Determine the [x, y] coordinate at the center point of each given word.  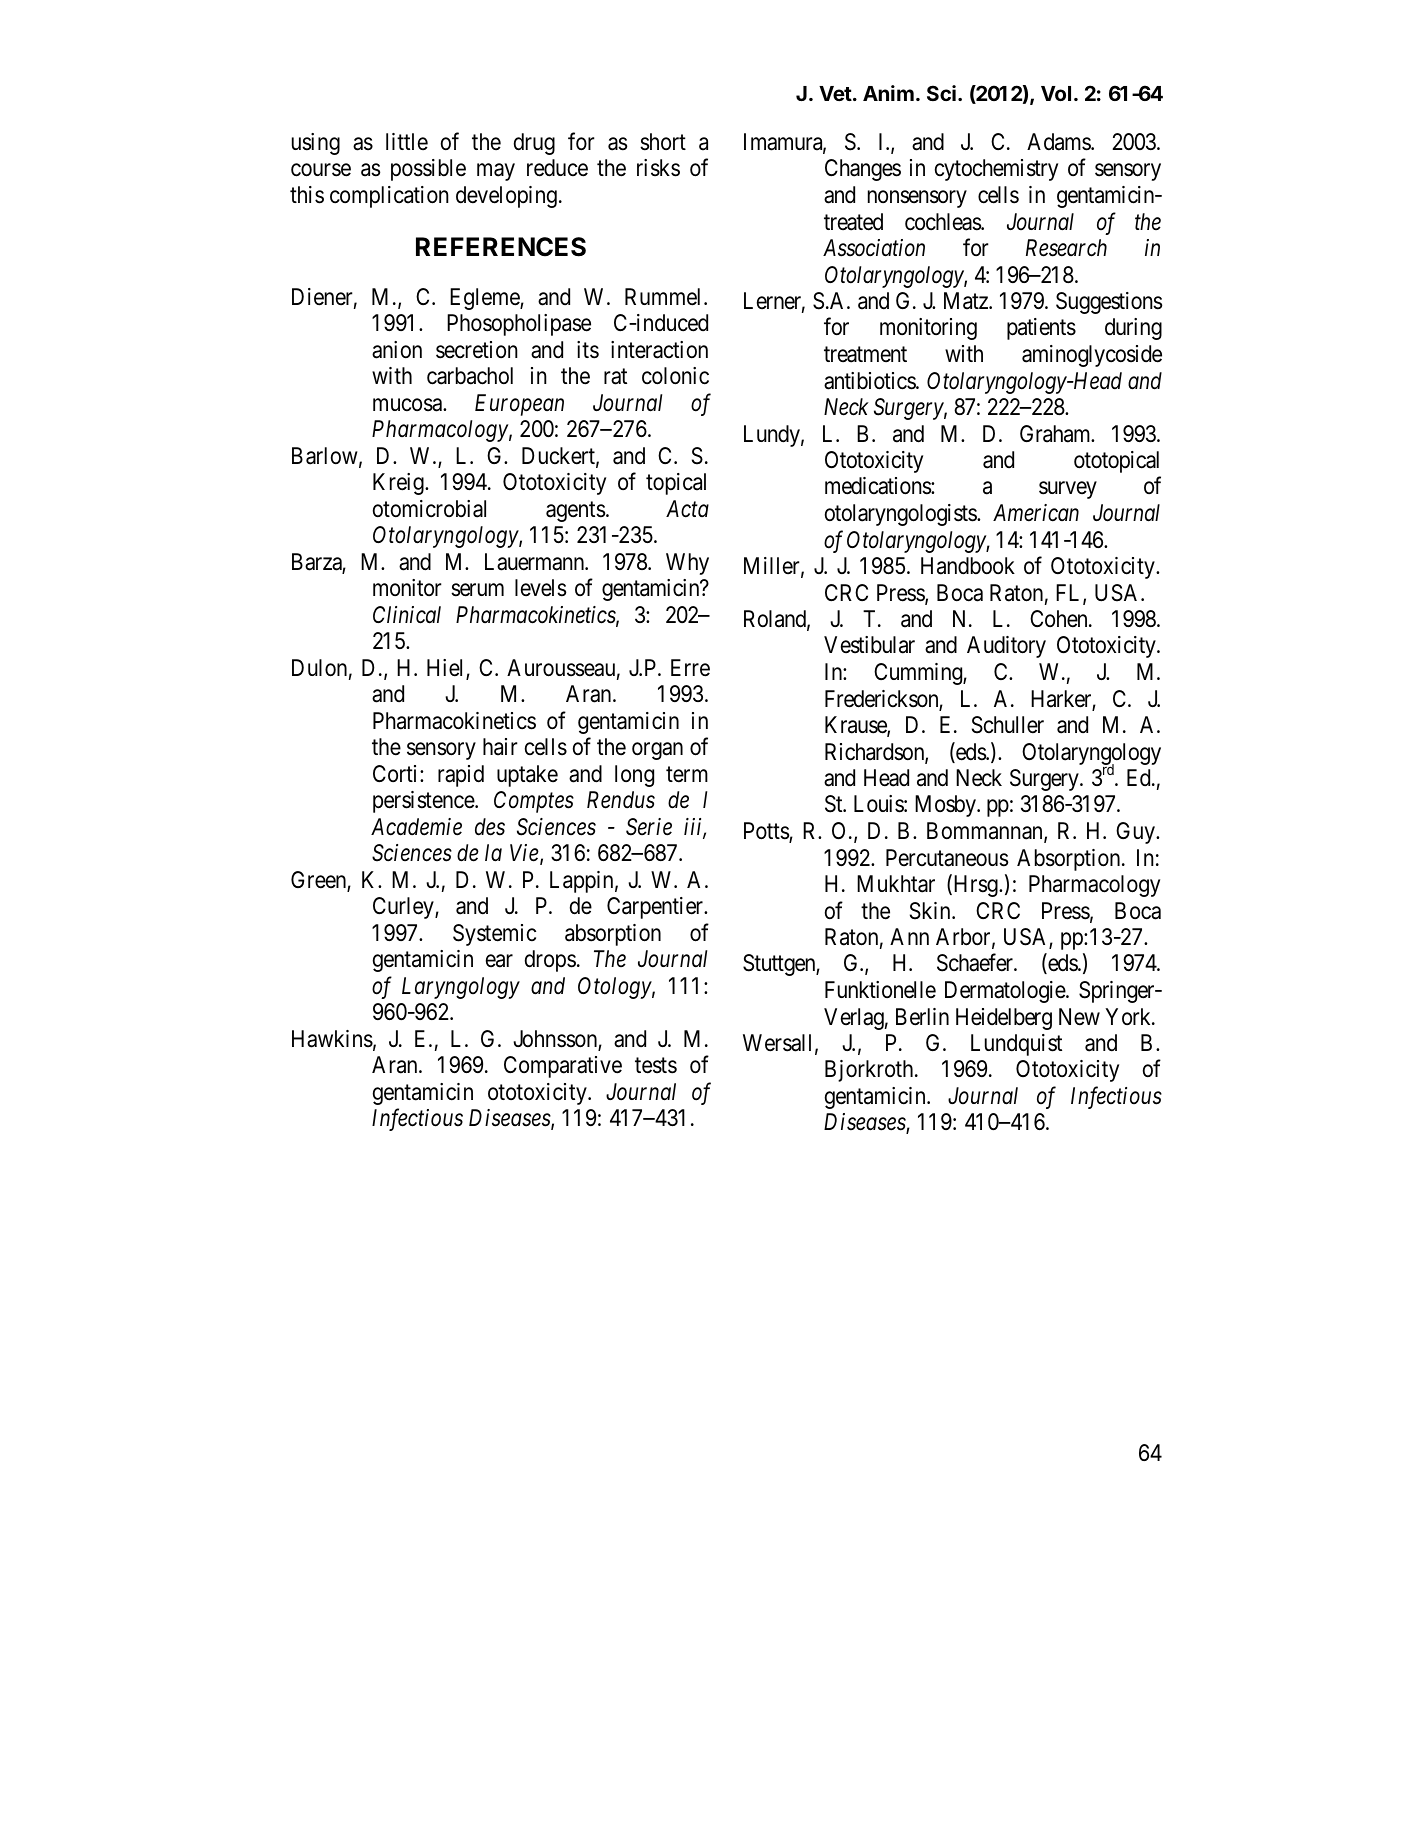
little [407, 142]
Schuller [1008, 725]
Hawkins [332, 1039]
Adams [1059, 142]
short [663, 142]
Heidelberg [1004, 1019]
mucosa [408, 405]
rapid [461, 776]
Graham [1056, 434]
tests [656, 1066]
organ [657, 751]
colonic [675, 376]
